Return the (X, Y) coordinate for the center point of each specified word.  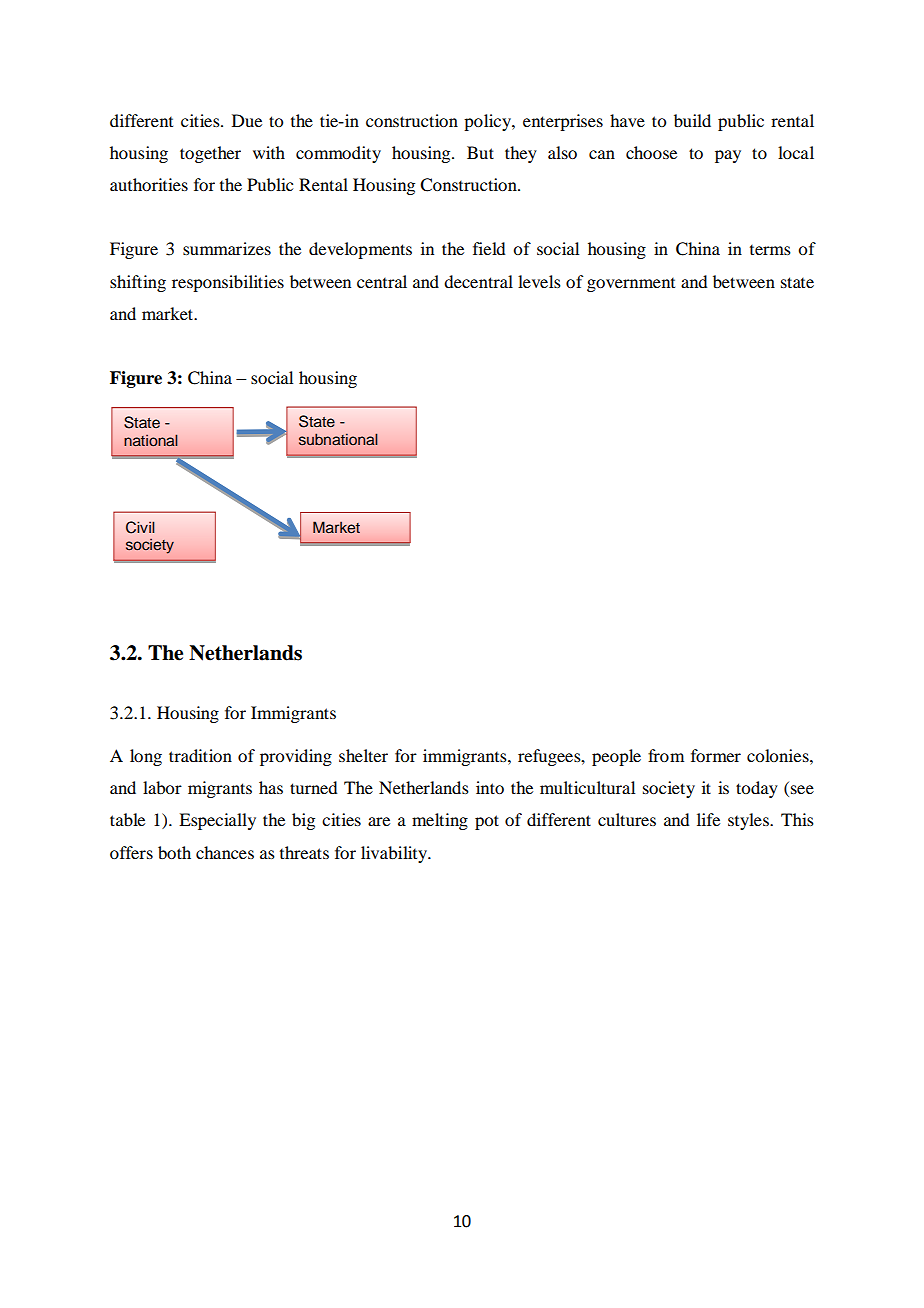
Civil (140, 527)
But (480, 152)
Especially (217, 821)
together (210, 154)
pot (487, 822)
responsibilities (228, 283)
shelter (363, 755)
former (716, 755)
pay (728, 156)
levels (539, 281)
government (631, 285)
